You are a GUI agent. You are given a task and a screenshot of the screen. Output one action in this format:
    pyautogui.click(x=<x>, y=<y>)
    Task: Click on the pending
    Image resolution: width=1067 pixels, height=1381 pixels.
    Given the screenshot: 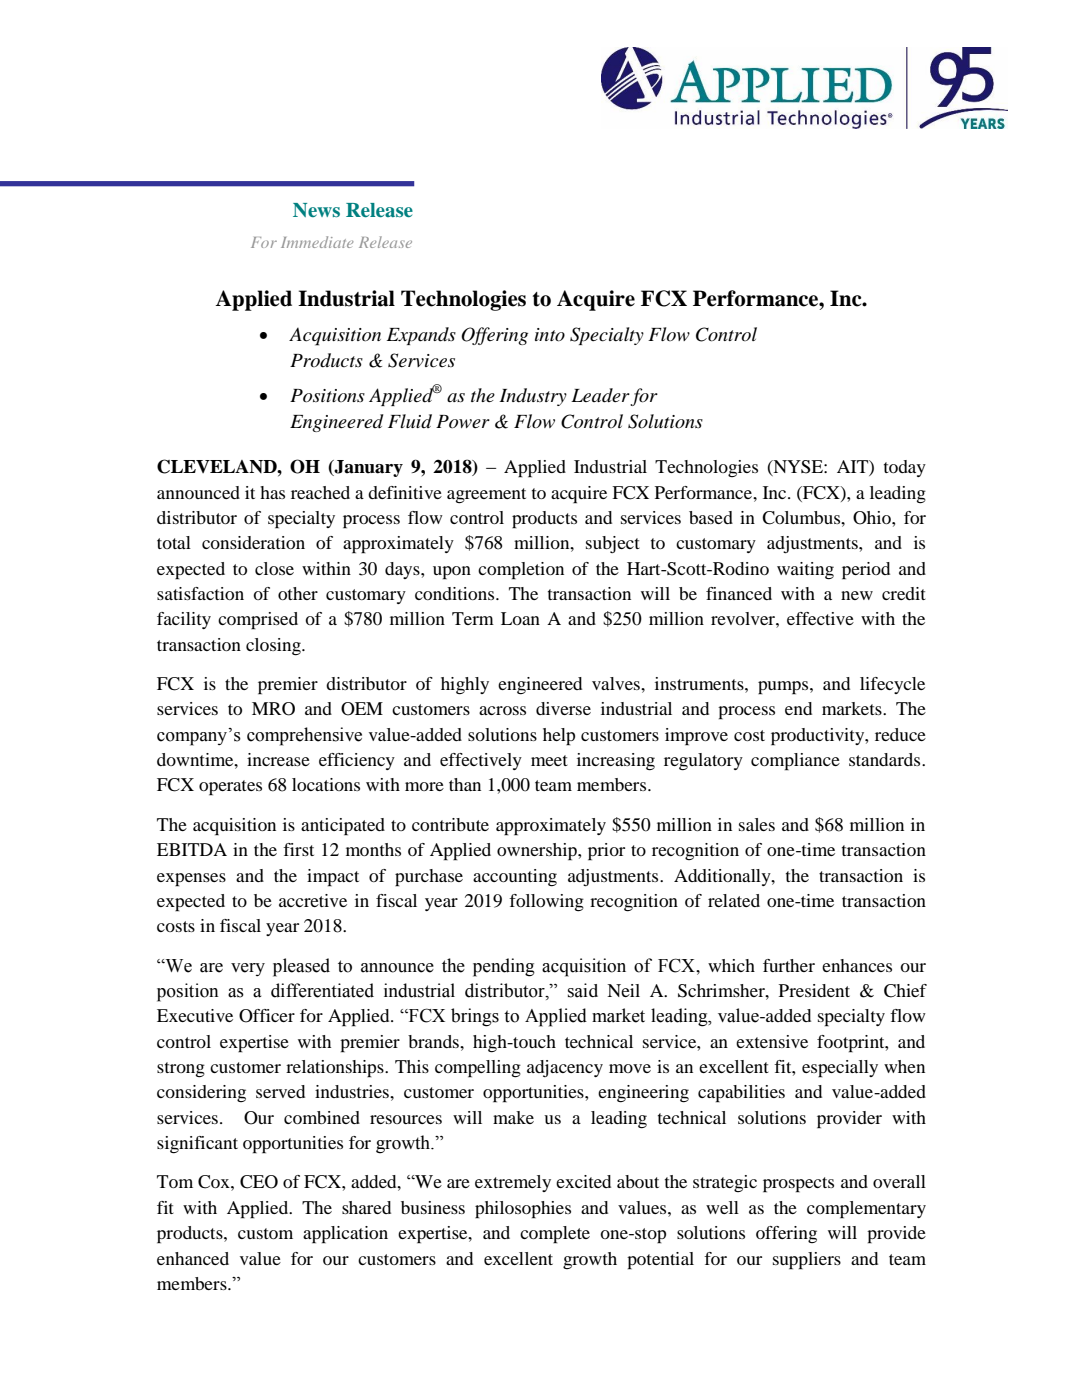 What is the action you would take?
    pyautogui.click(x=504, y=967)
